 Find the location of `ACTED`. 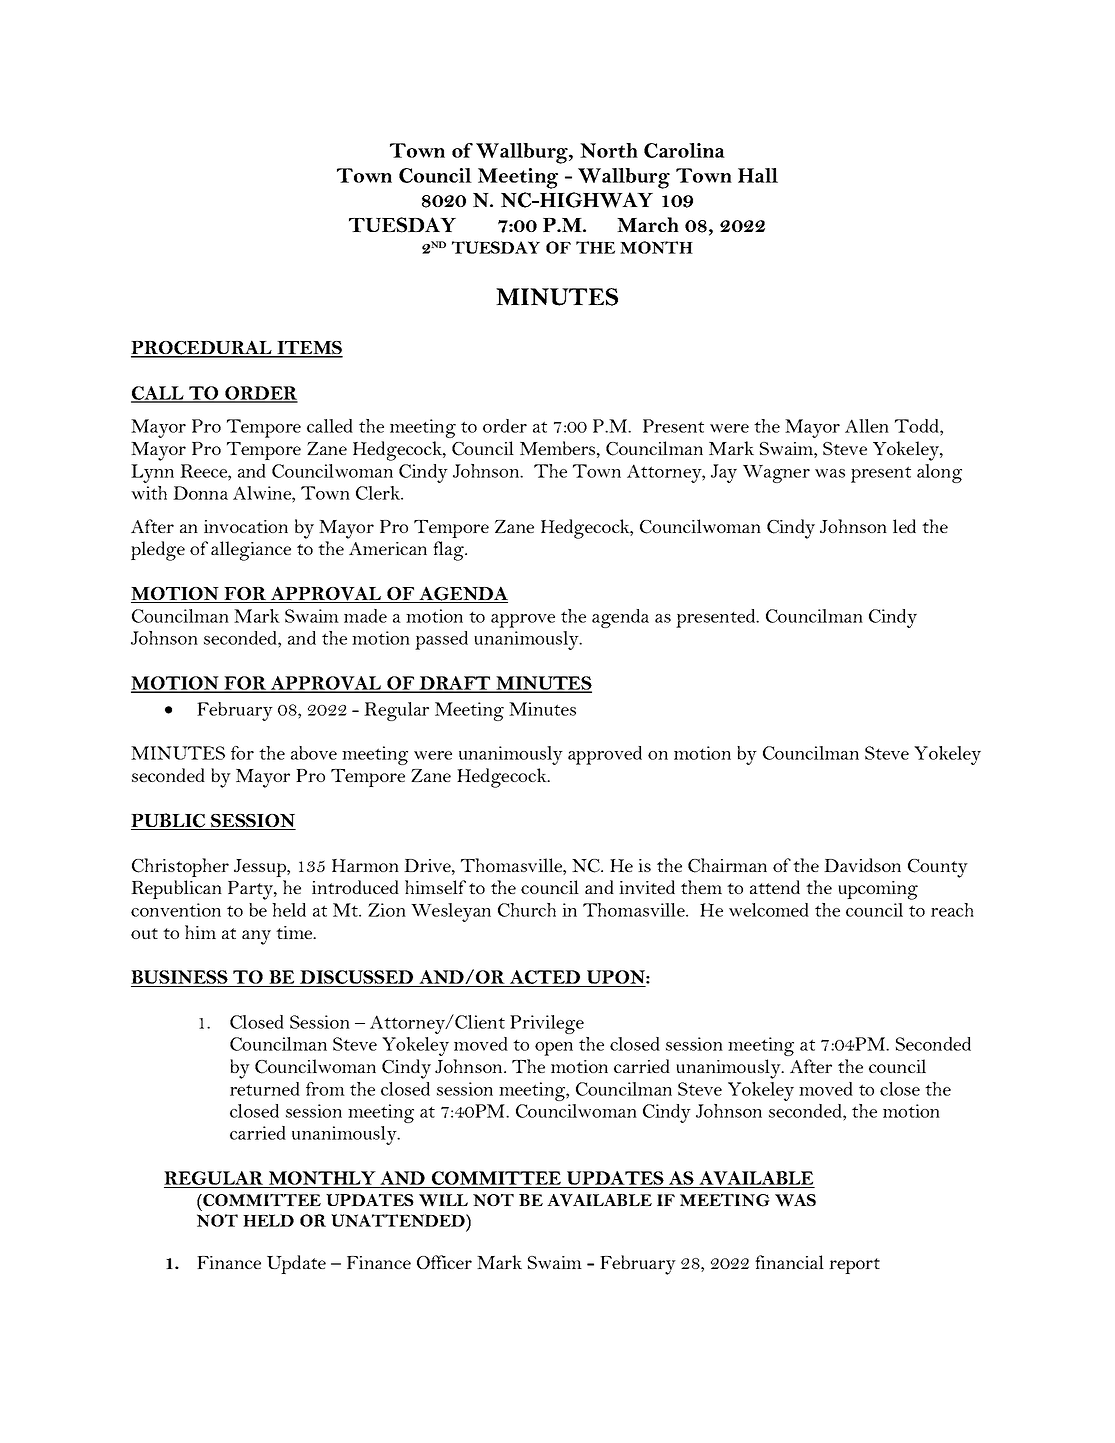

ACTED is located at coordinates (545, 978).
